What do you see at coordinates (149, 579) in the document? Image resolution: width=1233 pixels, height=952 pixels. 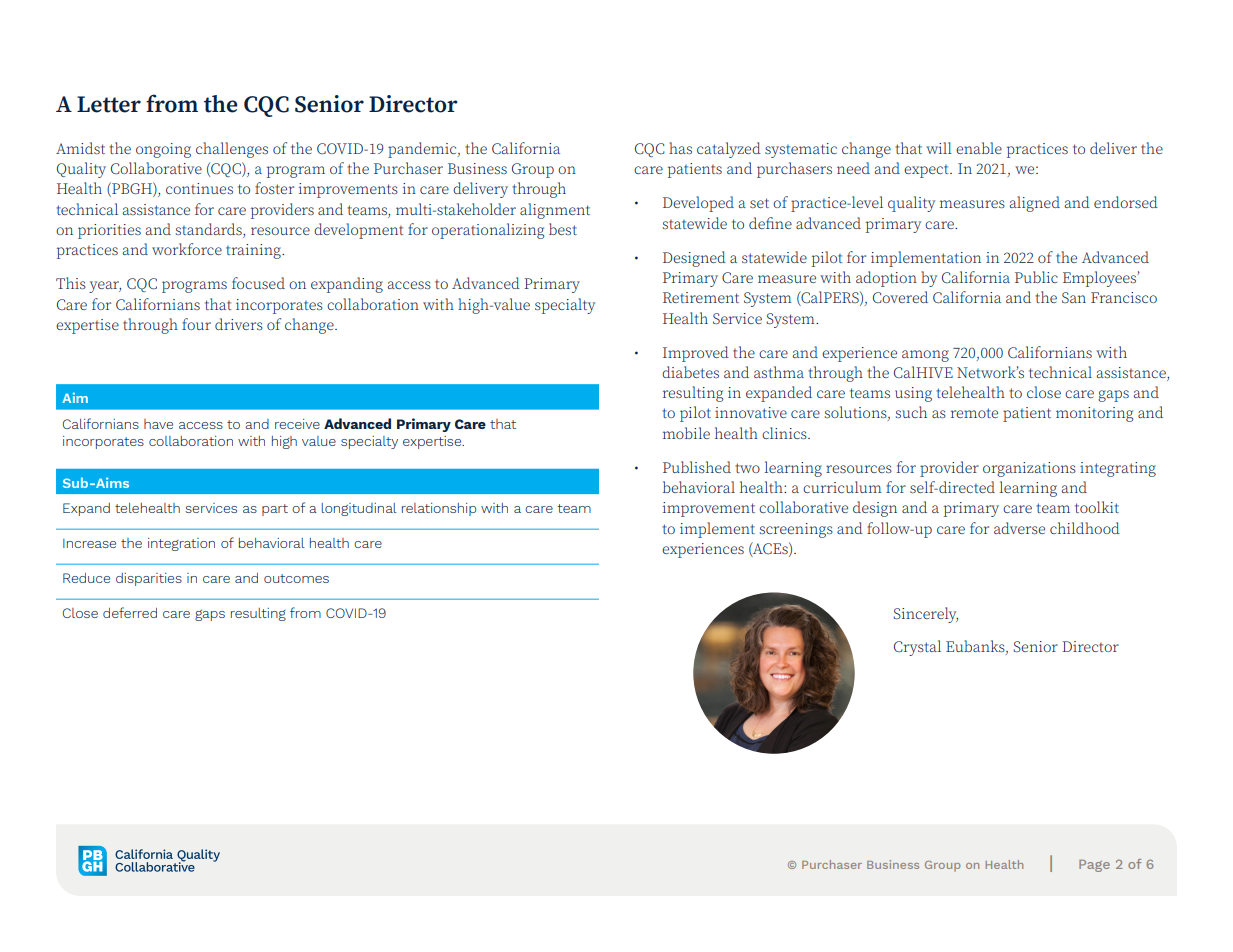 I see `disparities` at bounding box center [149, 579].
